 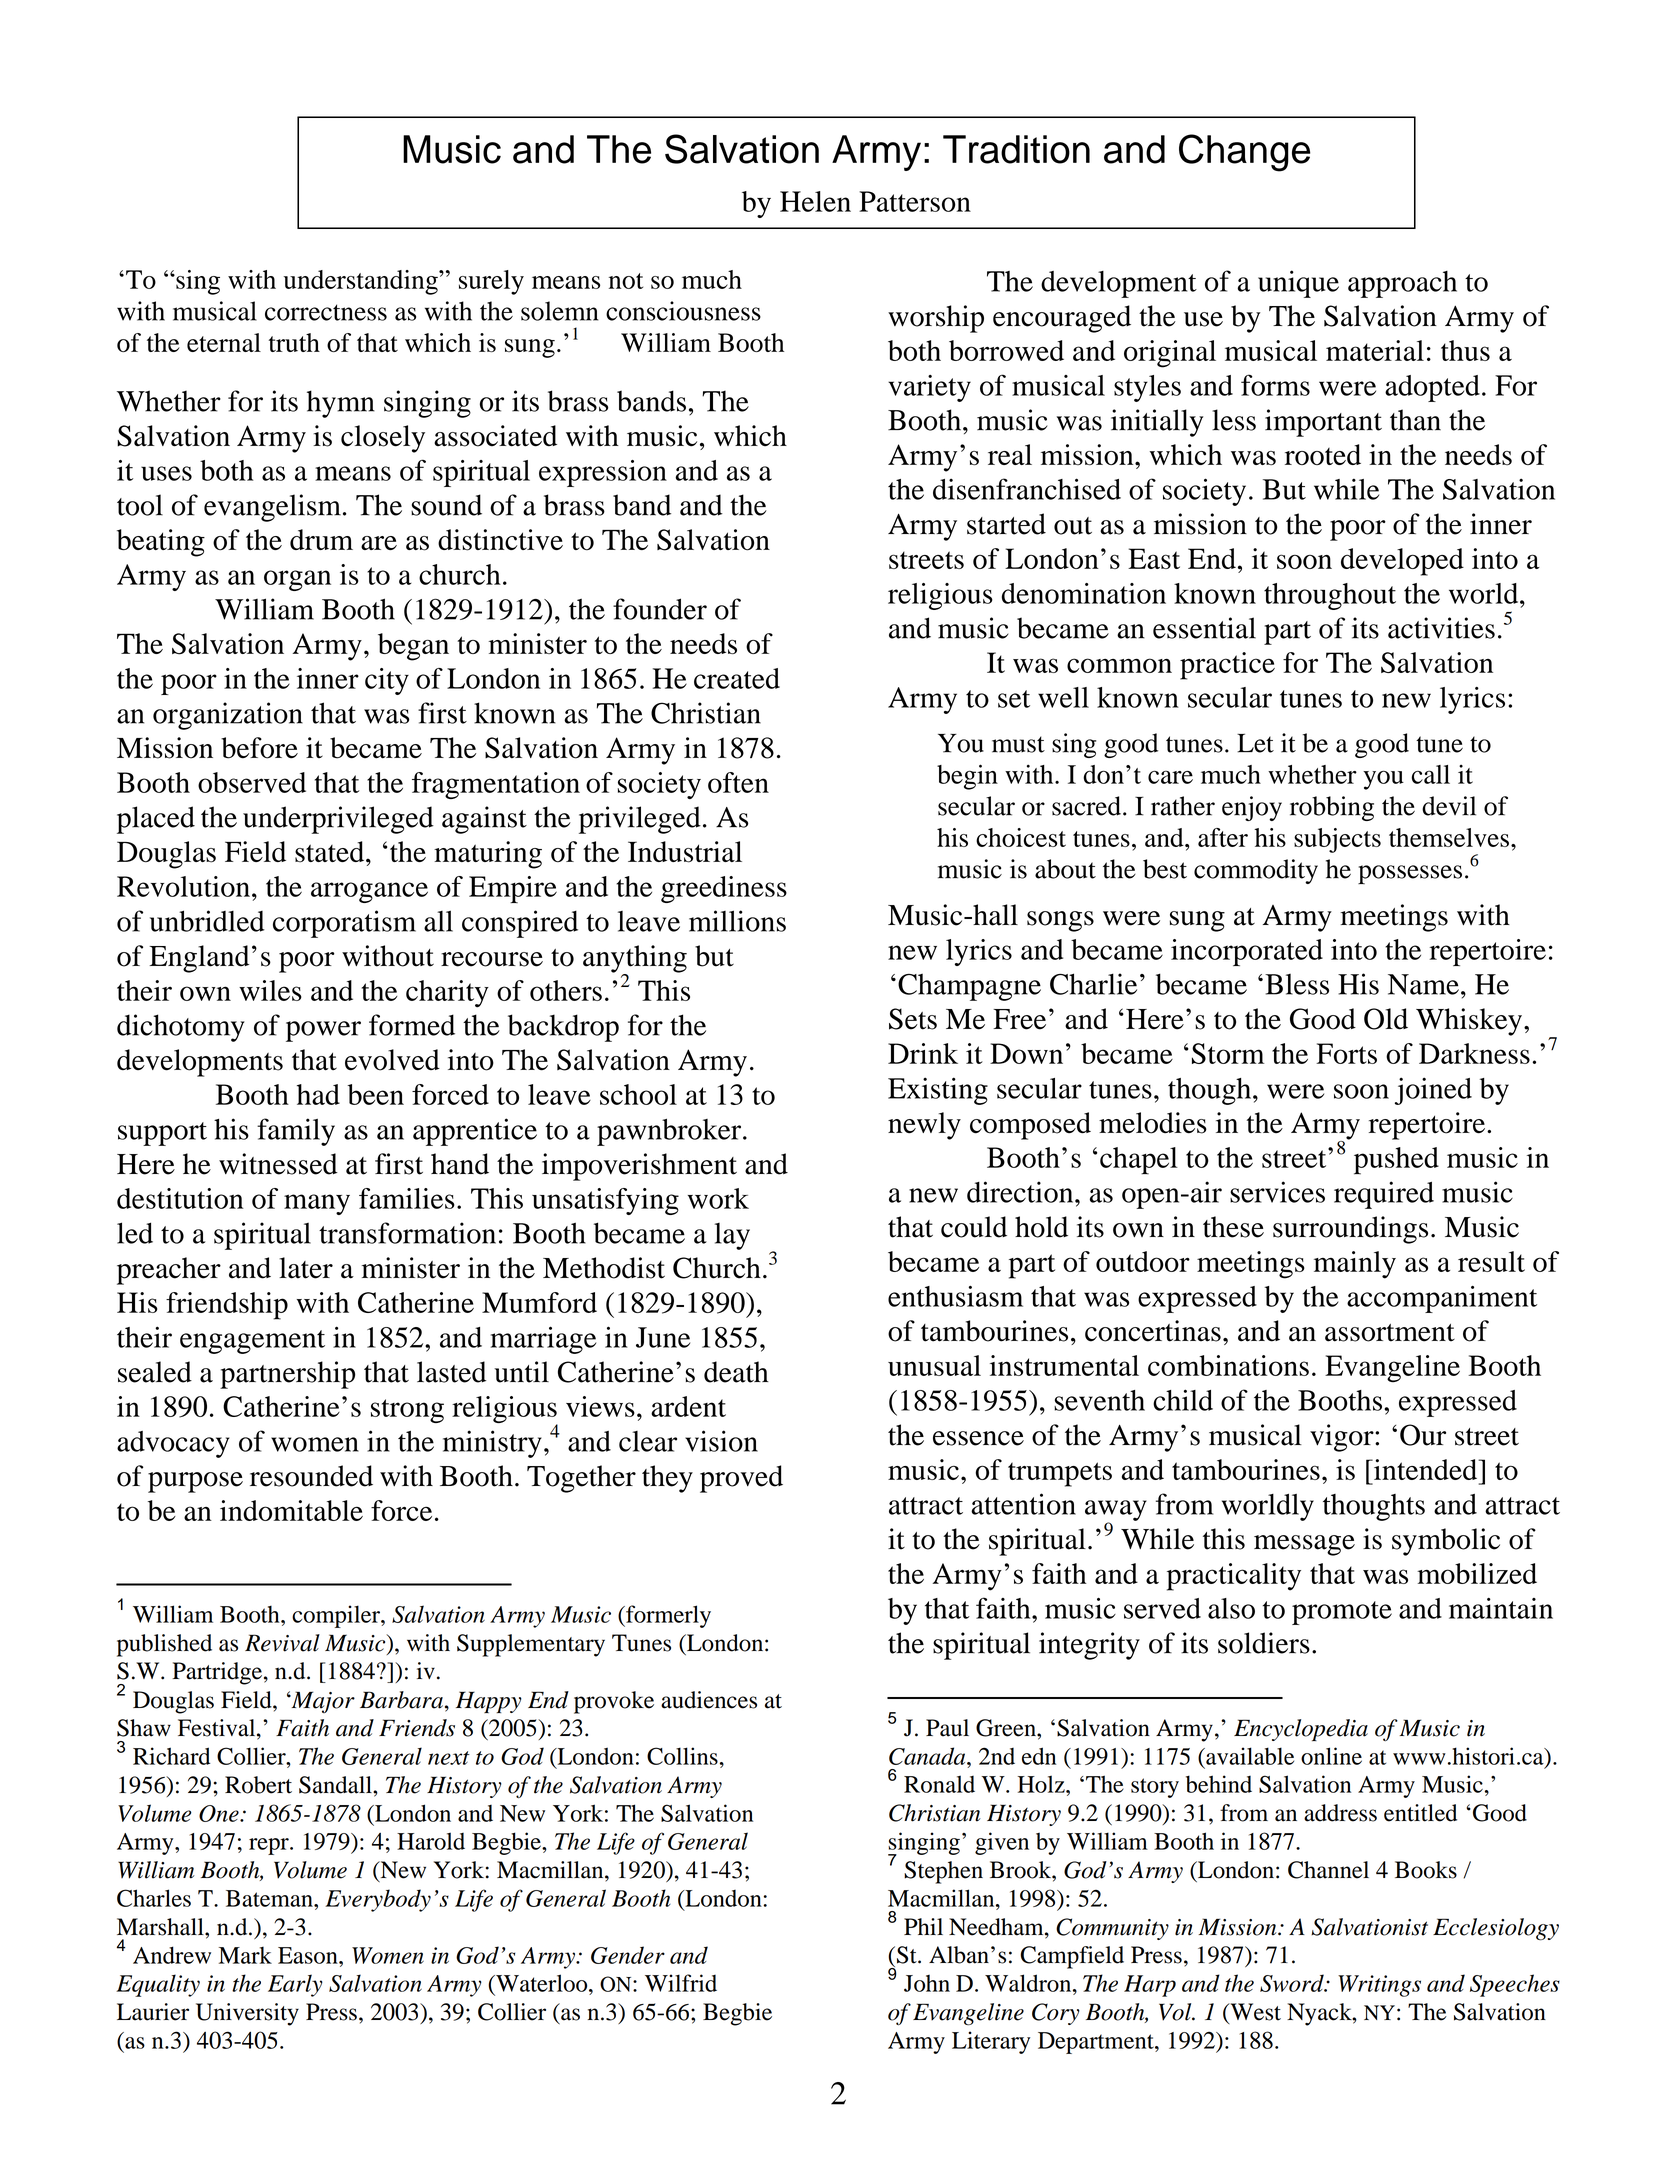 What do you see at coordinates (741, 1479) in the document?
I see `proved` at bounding box center [741, 1479].
